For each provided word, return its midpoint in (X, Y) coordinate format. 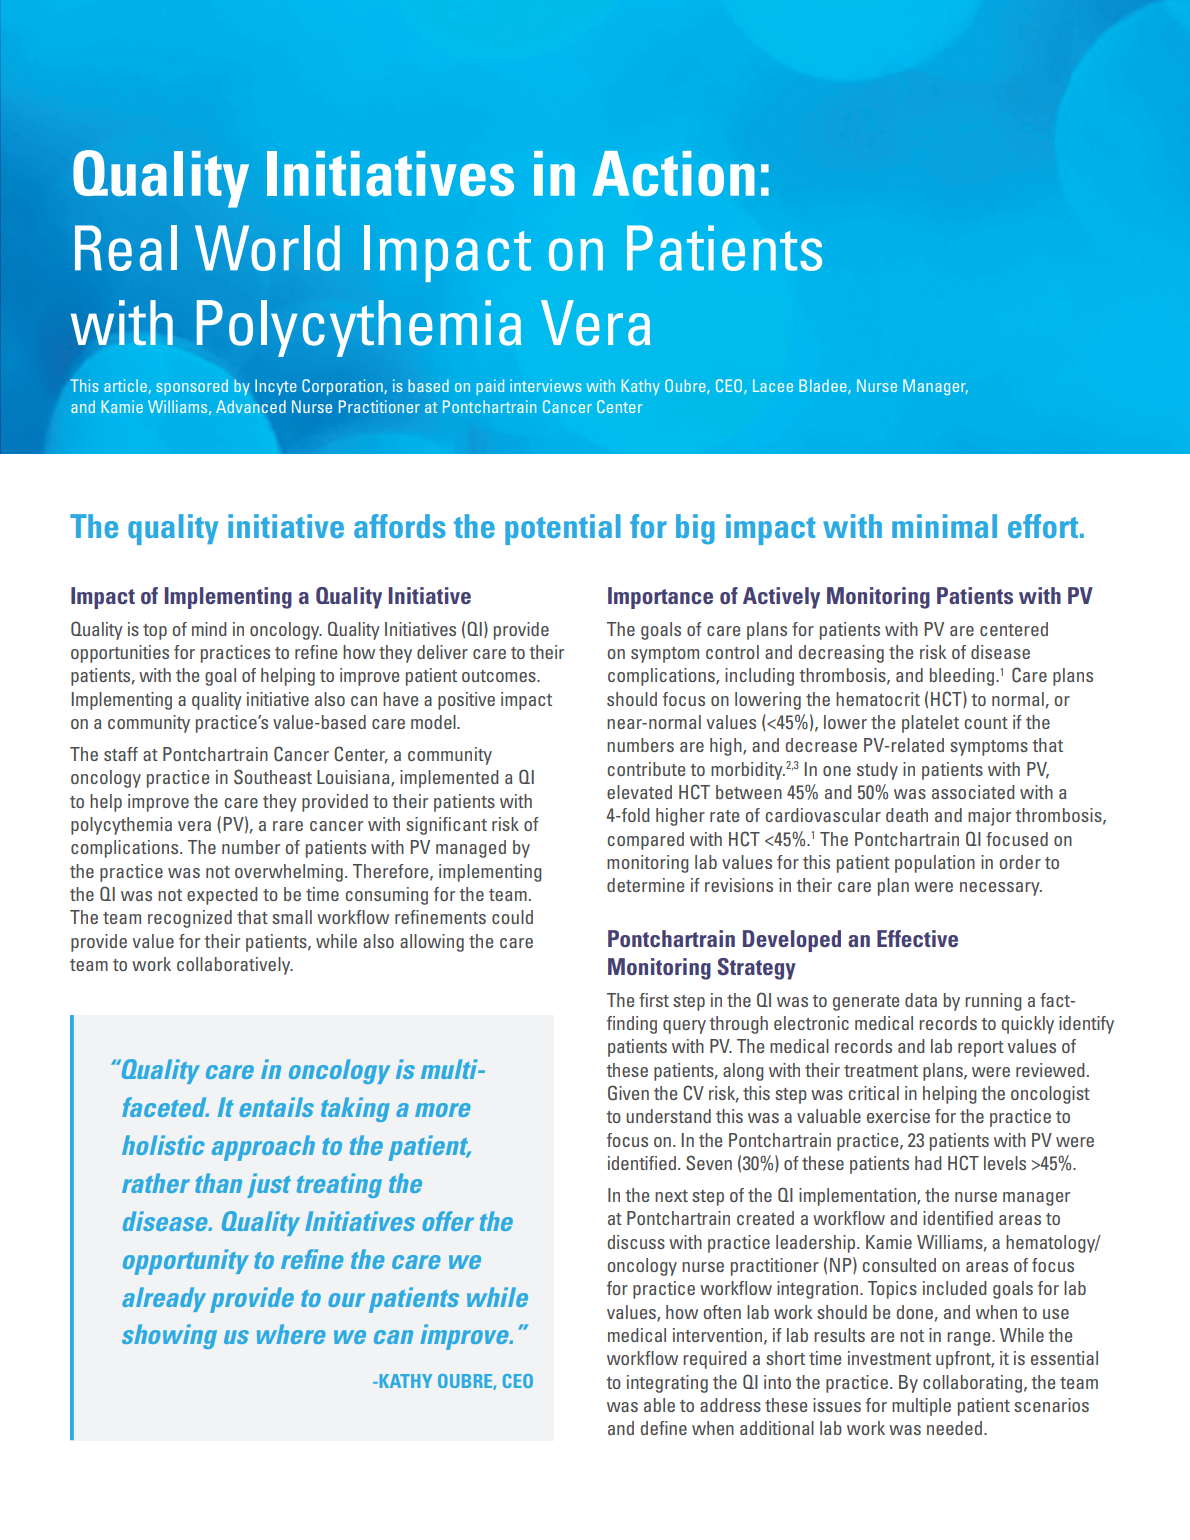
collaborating (972, 1384)
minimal (944, 526)
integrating (667, 1384)
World (267, 248)
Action (674, 173)
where (291, 1334)
